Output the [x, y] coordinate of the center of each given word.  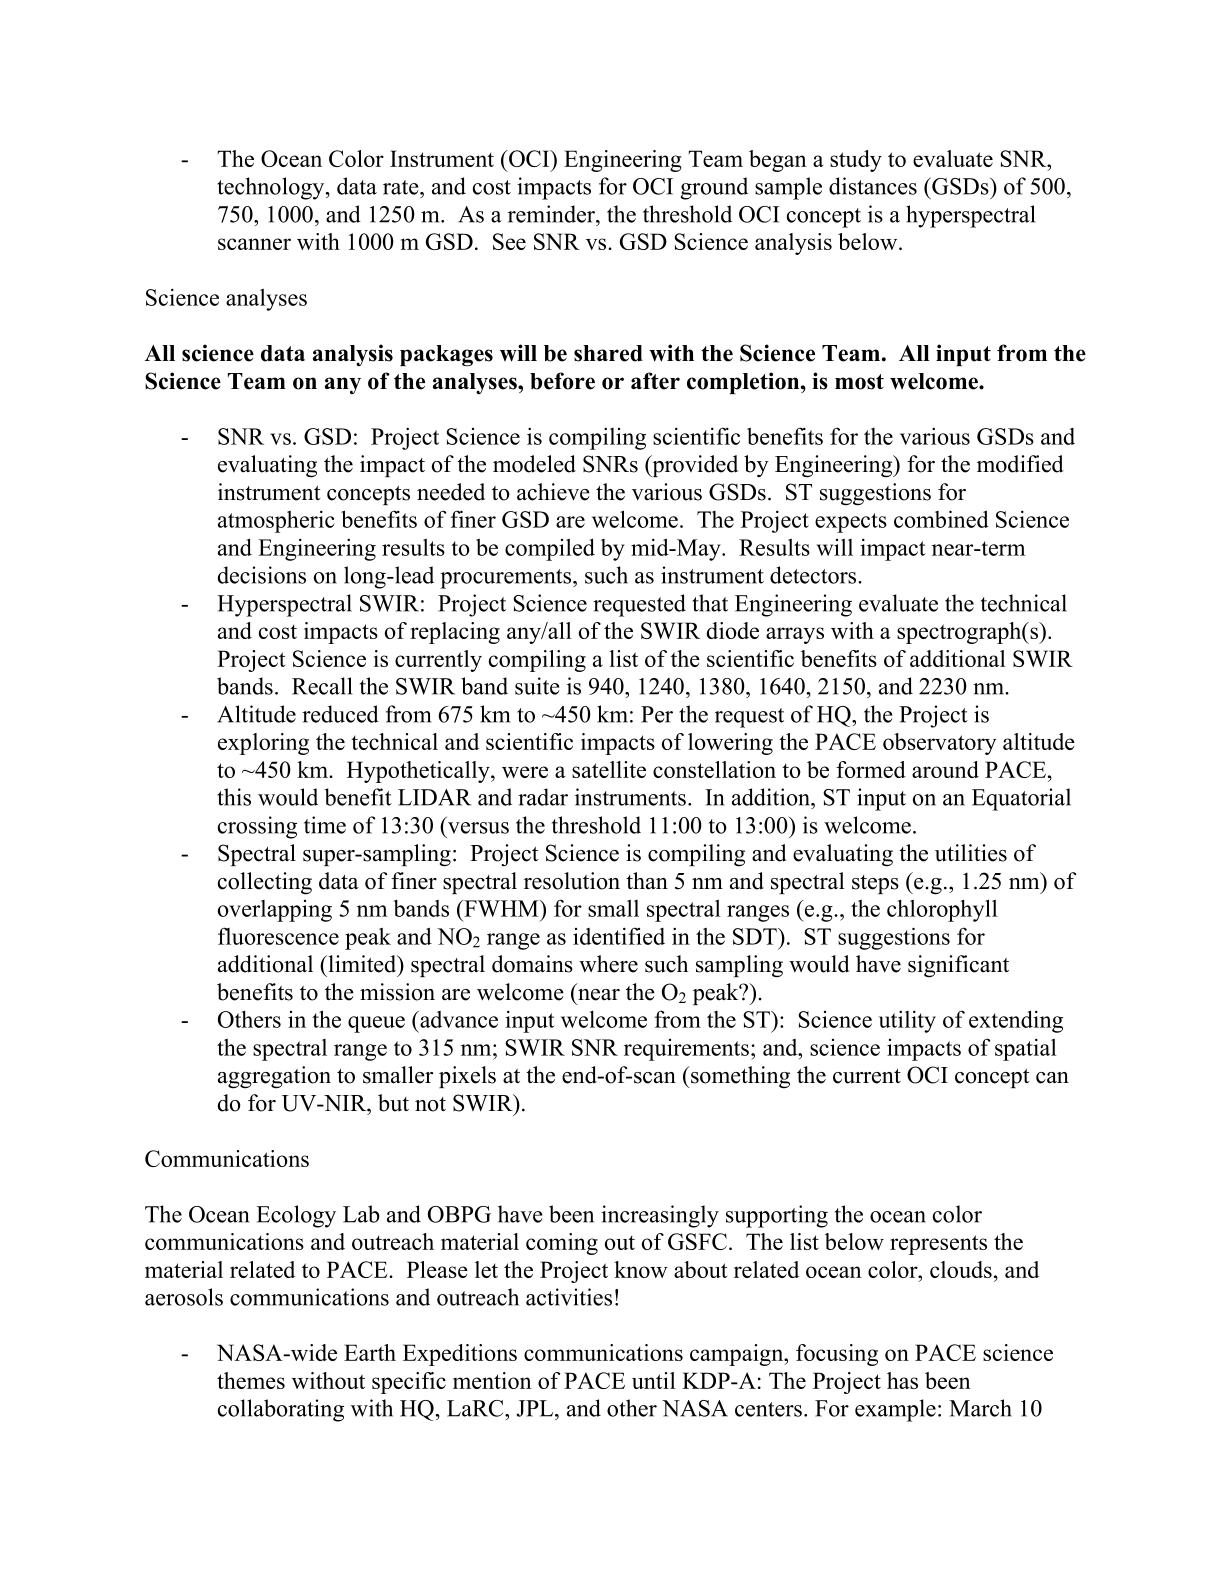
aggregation [274, 1077]
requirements [686, 1050]
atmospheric [276, 521]
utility [907, 1021]
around [945, 769]
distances [873, 186]
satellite [609, 769]
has [902, 1380]
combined [941, 519]
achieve [553, 492]
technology [272, 188]
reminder [553, 214]
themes [251, 1380]
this [234, 797]
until [654, 1380]
